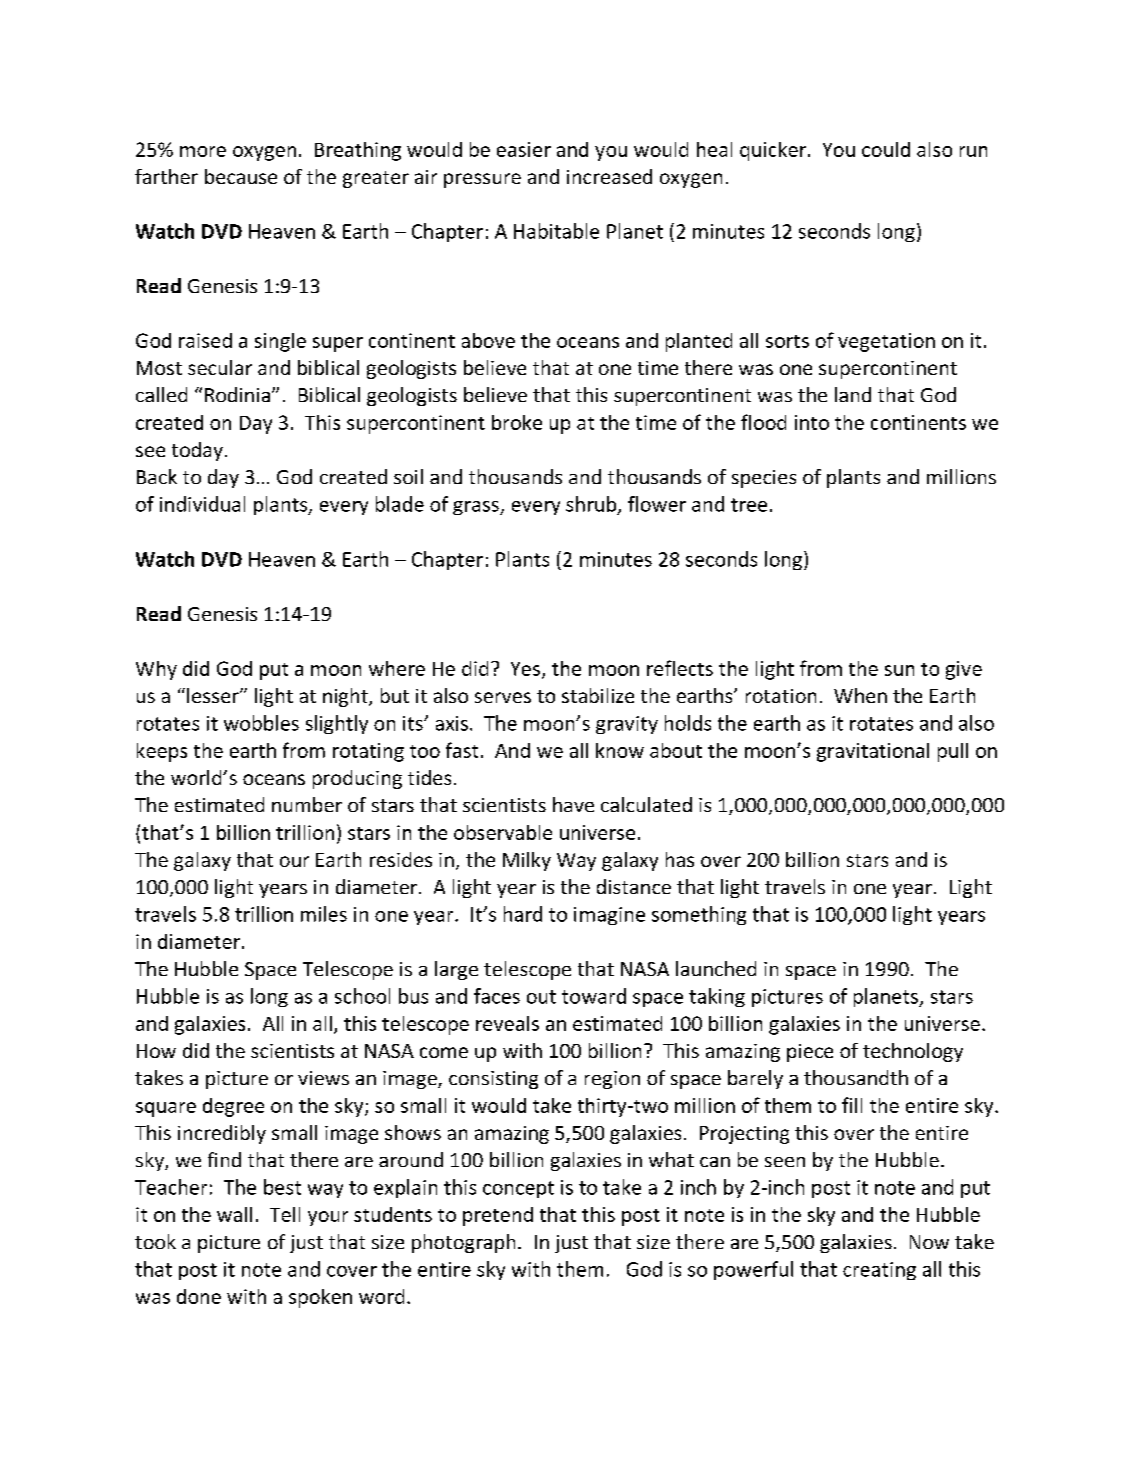 The width and height of the screenshot is (1141, 1477). Describe the element at coordinates (609, 176) in the screenshot. I see `increased` at that location.
